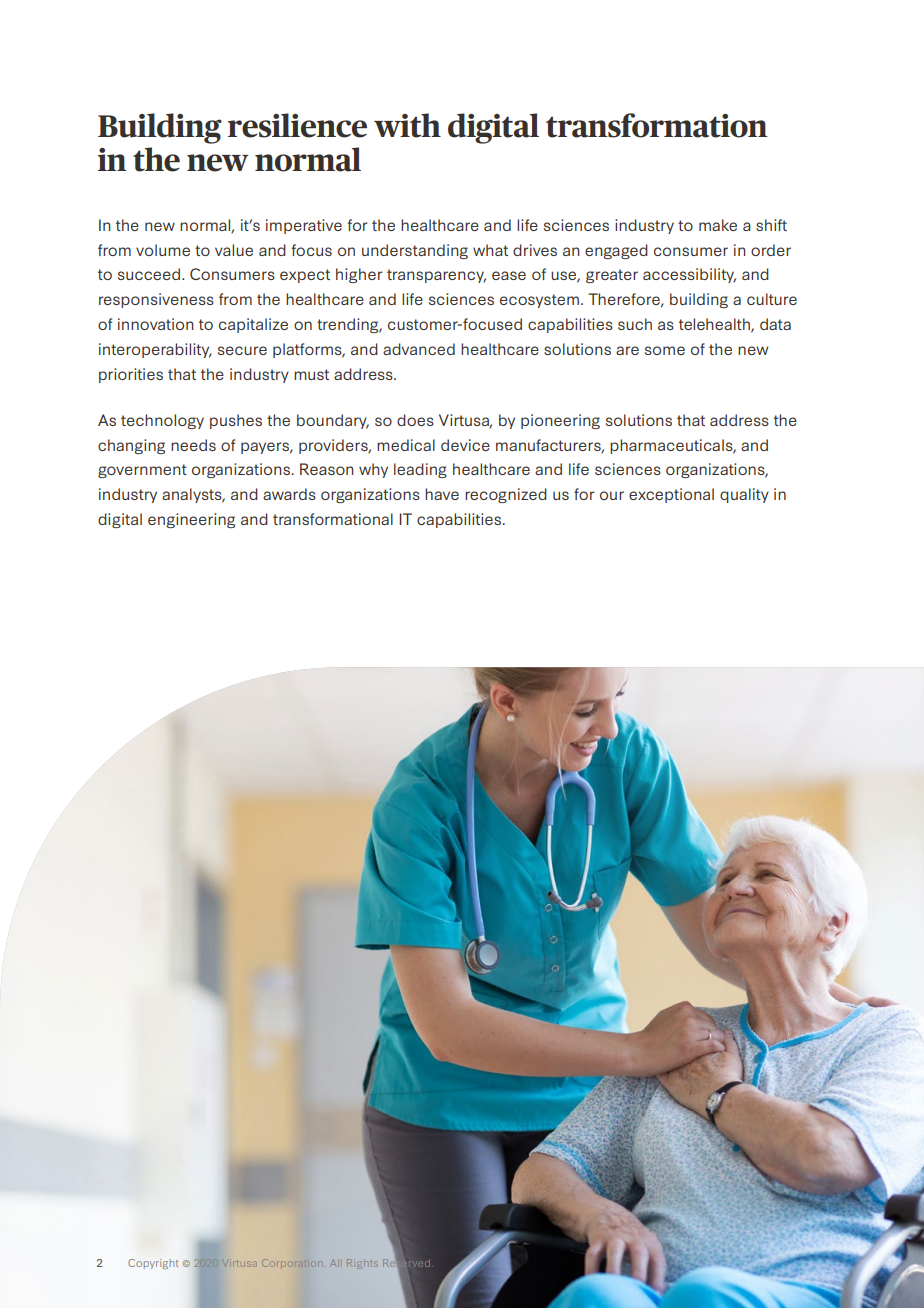 The height and width of the document is (1308, 924). Describe the element at coordinates (289, 494) in the document. I see `awards` at that location.
